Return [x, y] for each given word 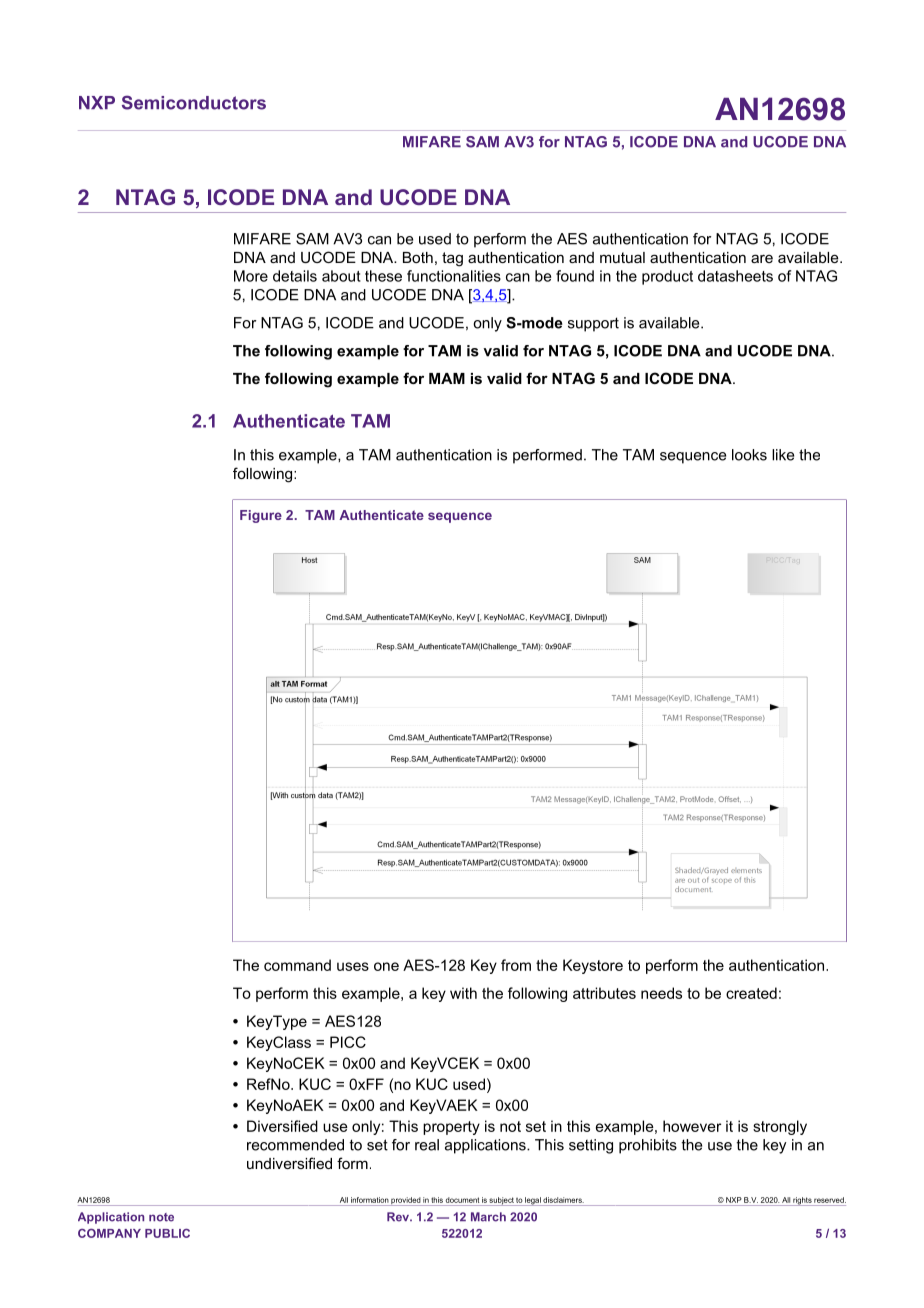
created [751, 993]
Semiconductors [194, 102]
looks [749, 455]
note [161, 1217]
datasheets [735, 276]
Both [418, 257]
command [297, 965]
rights [802, 1201]
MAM [447, 378]
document [462, 1200]
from [516, 965]
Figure [261, 516]
